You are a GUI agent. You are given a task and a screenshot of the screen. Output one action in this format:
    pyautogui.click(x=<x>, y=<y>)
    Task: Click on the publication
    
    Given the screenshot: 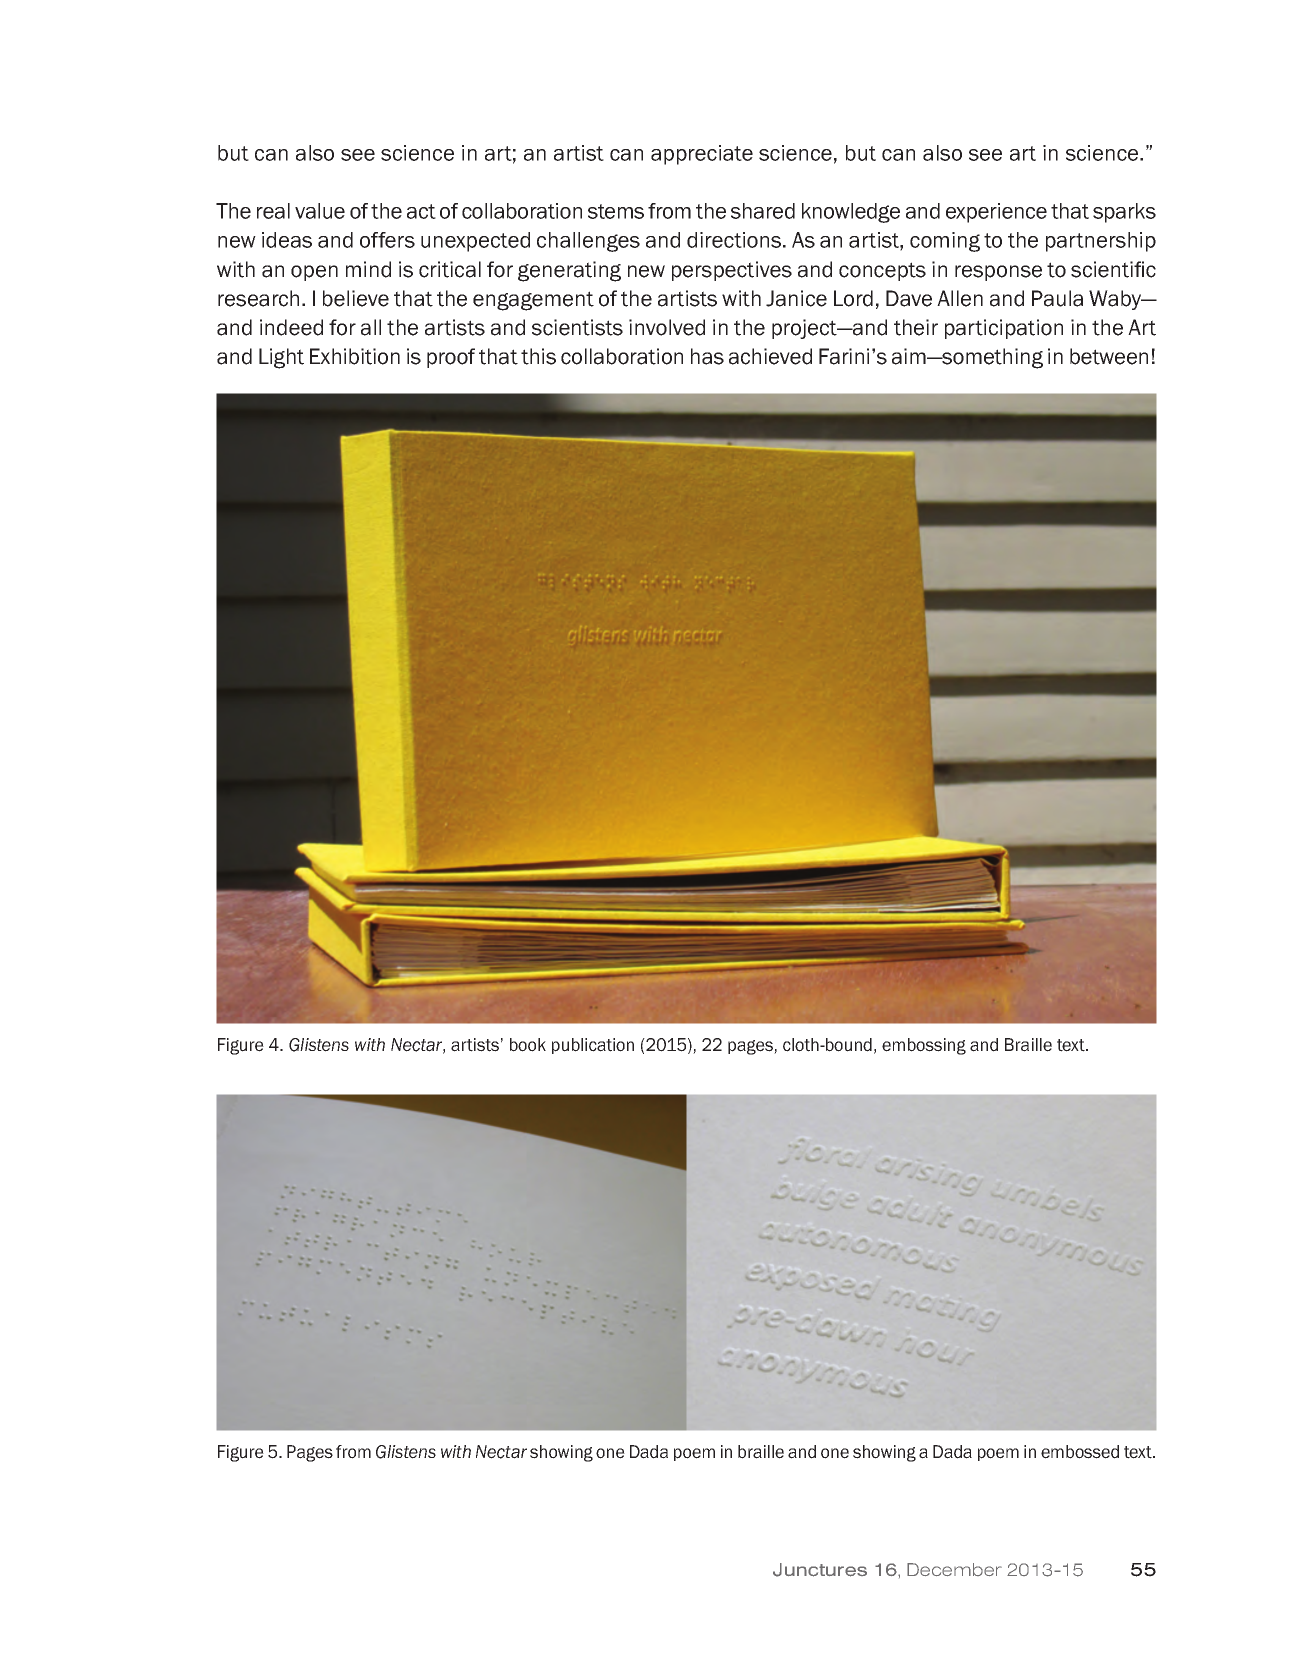 What is the action you would take?
    pyautogui.click(x=593, y=1046)
